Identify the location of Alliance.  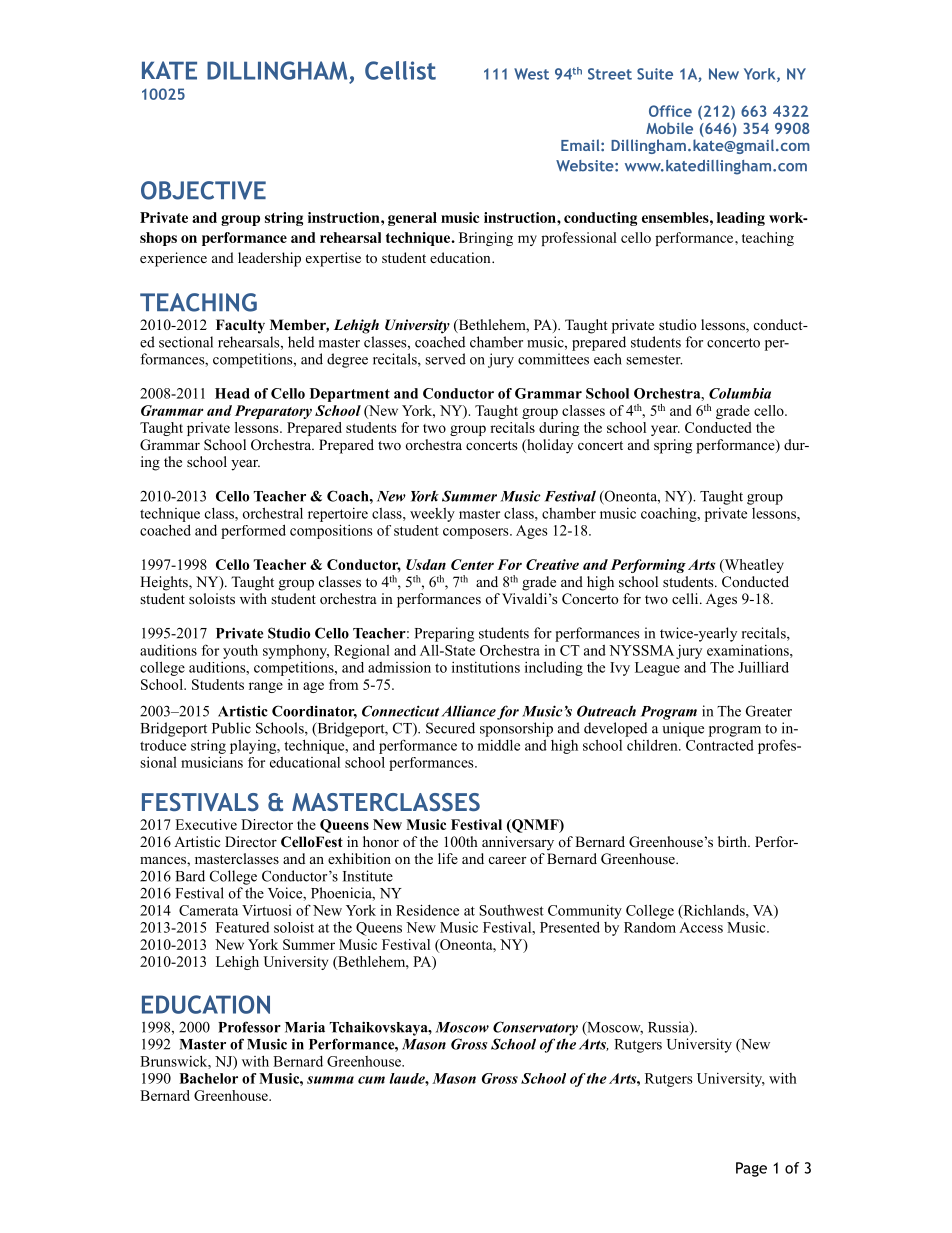
(469, 711).
